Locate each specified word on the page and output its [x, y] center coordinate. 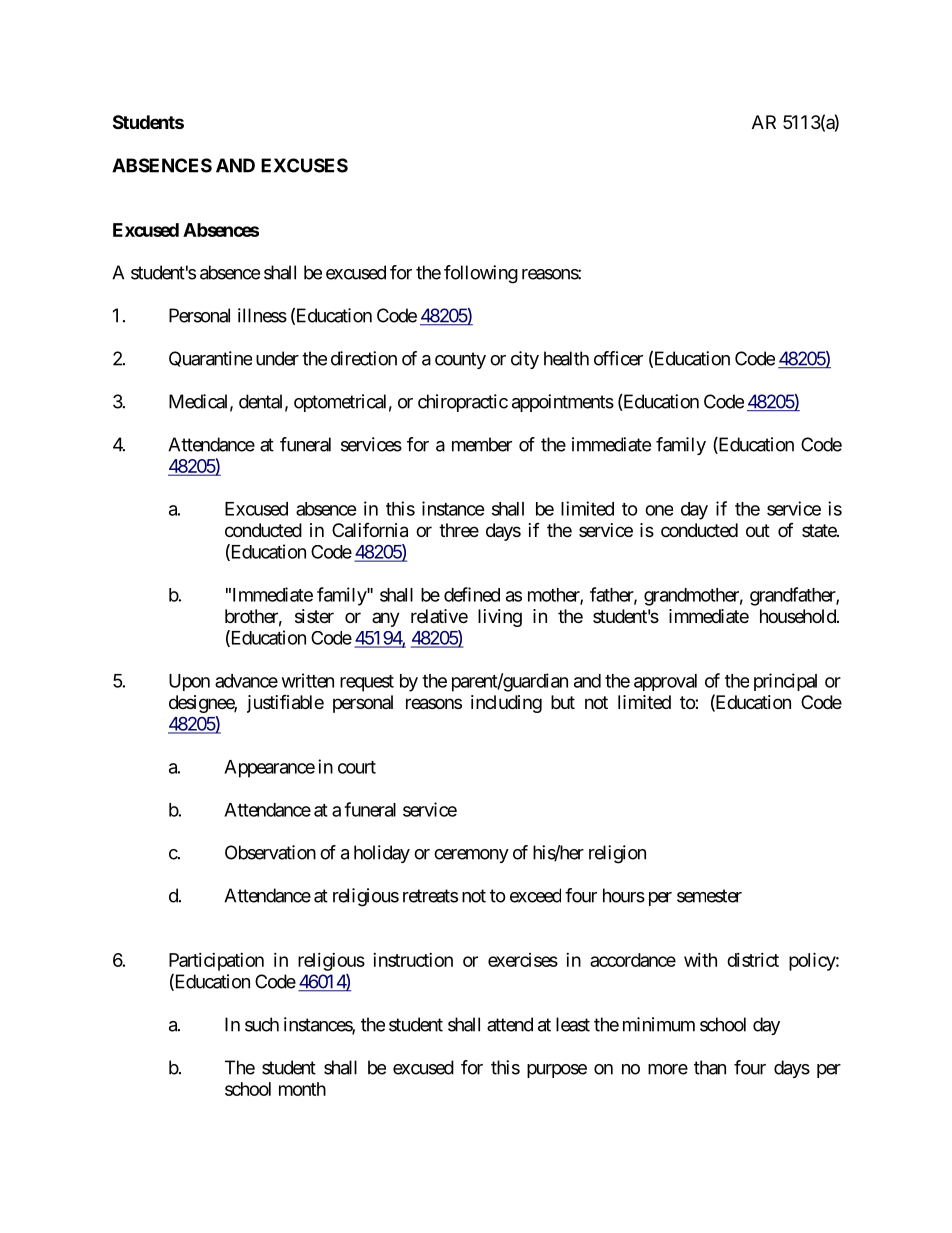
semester [709, 896]
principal [785, 682]
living [500, 618]
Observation [270, 852]
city [525, 360]
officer [618, 358]
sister [314, 616]
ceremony [471, 856]
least [573, 1024]
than [710, 1067]
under [277, 358]
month [302, 1089]
